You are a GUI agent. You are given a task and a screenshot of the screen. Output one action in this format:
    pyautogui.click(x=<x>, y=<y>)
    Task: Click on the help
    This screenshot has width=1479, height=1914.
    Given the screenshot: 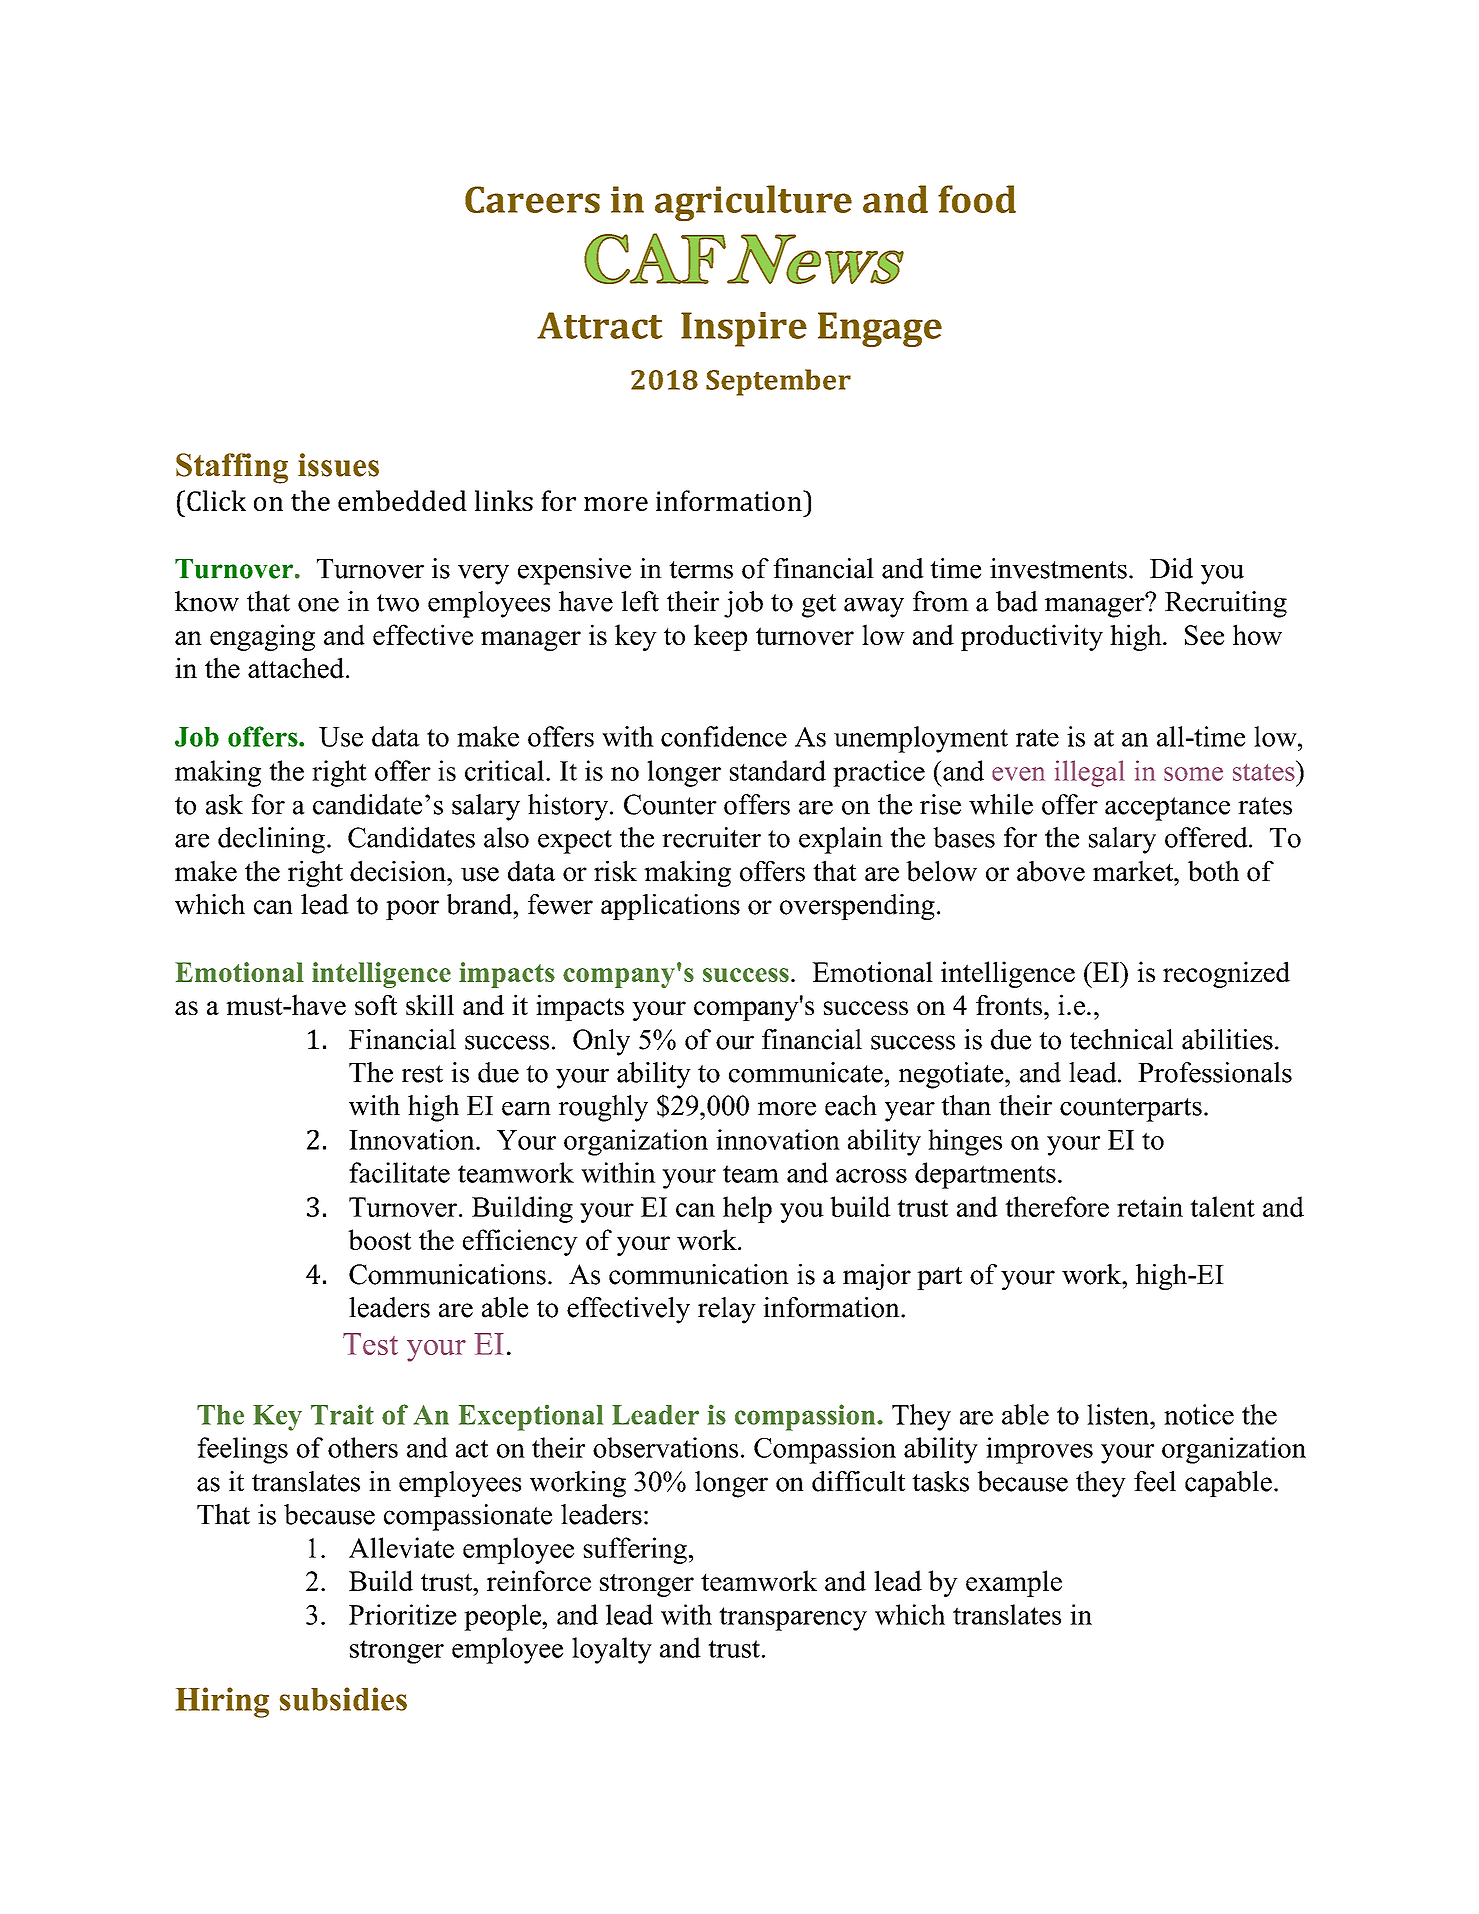 What is the action you would take?
    pyautogui.click(x=747, y=1209)
